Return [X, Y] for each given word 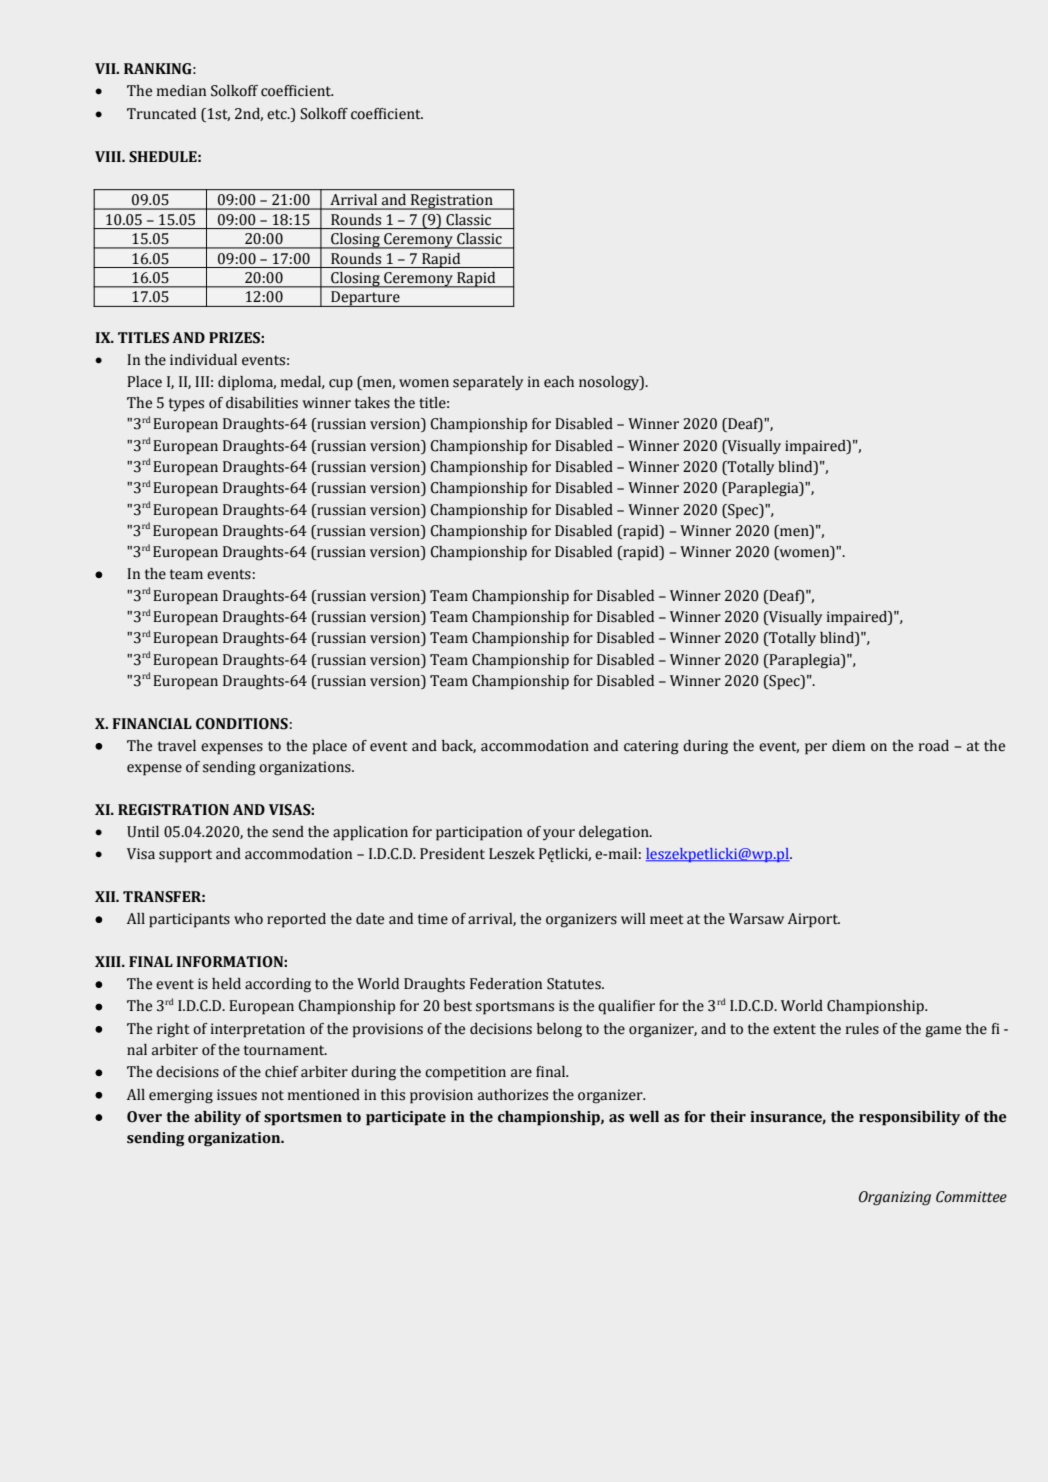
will [633, 918]
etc [278, 114]
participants [189, 920]
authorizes [513, 1095]
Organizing [895, 1198]
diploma [247, 383]
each [559, 382]
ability [217, 1118]
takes [372, 403]
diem [848, 746]
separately [488, 383]
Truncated [161, 114]
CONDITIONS [242, 724]
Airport [814, 920]
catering [651, 747]
